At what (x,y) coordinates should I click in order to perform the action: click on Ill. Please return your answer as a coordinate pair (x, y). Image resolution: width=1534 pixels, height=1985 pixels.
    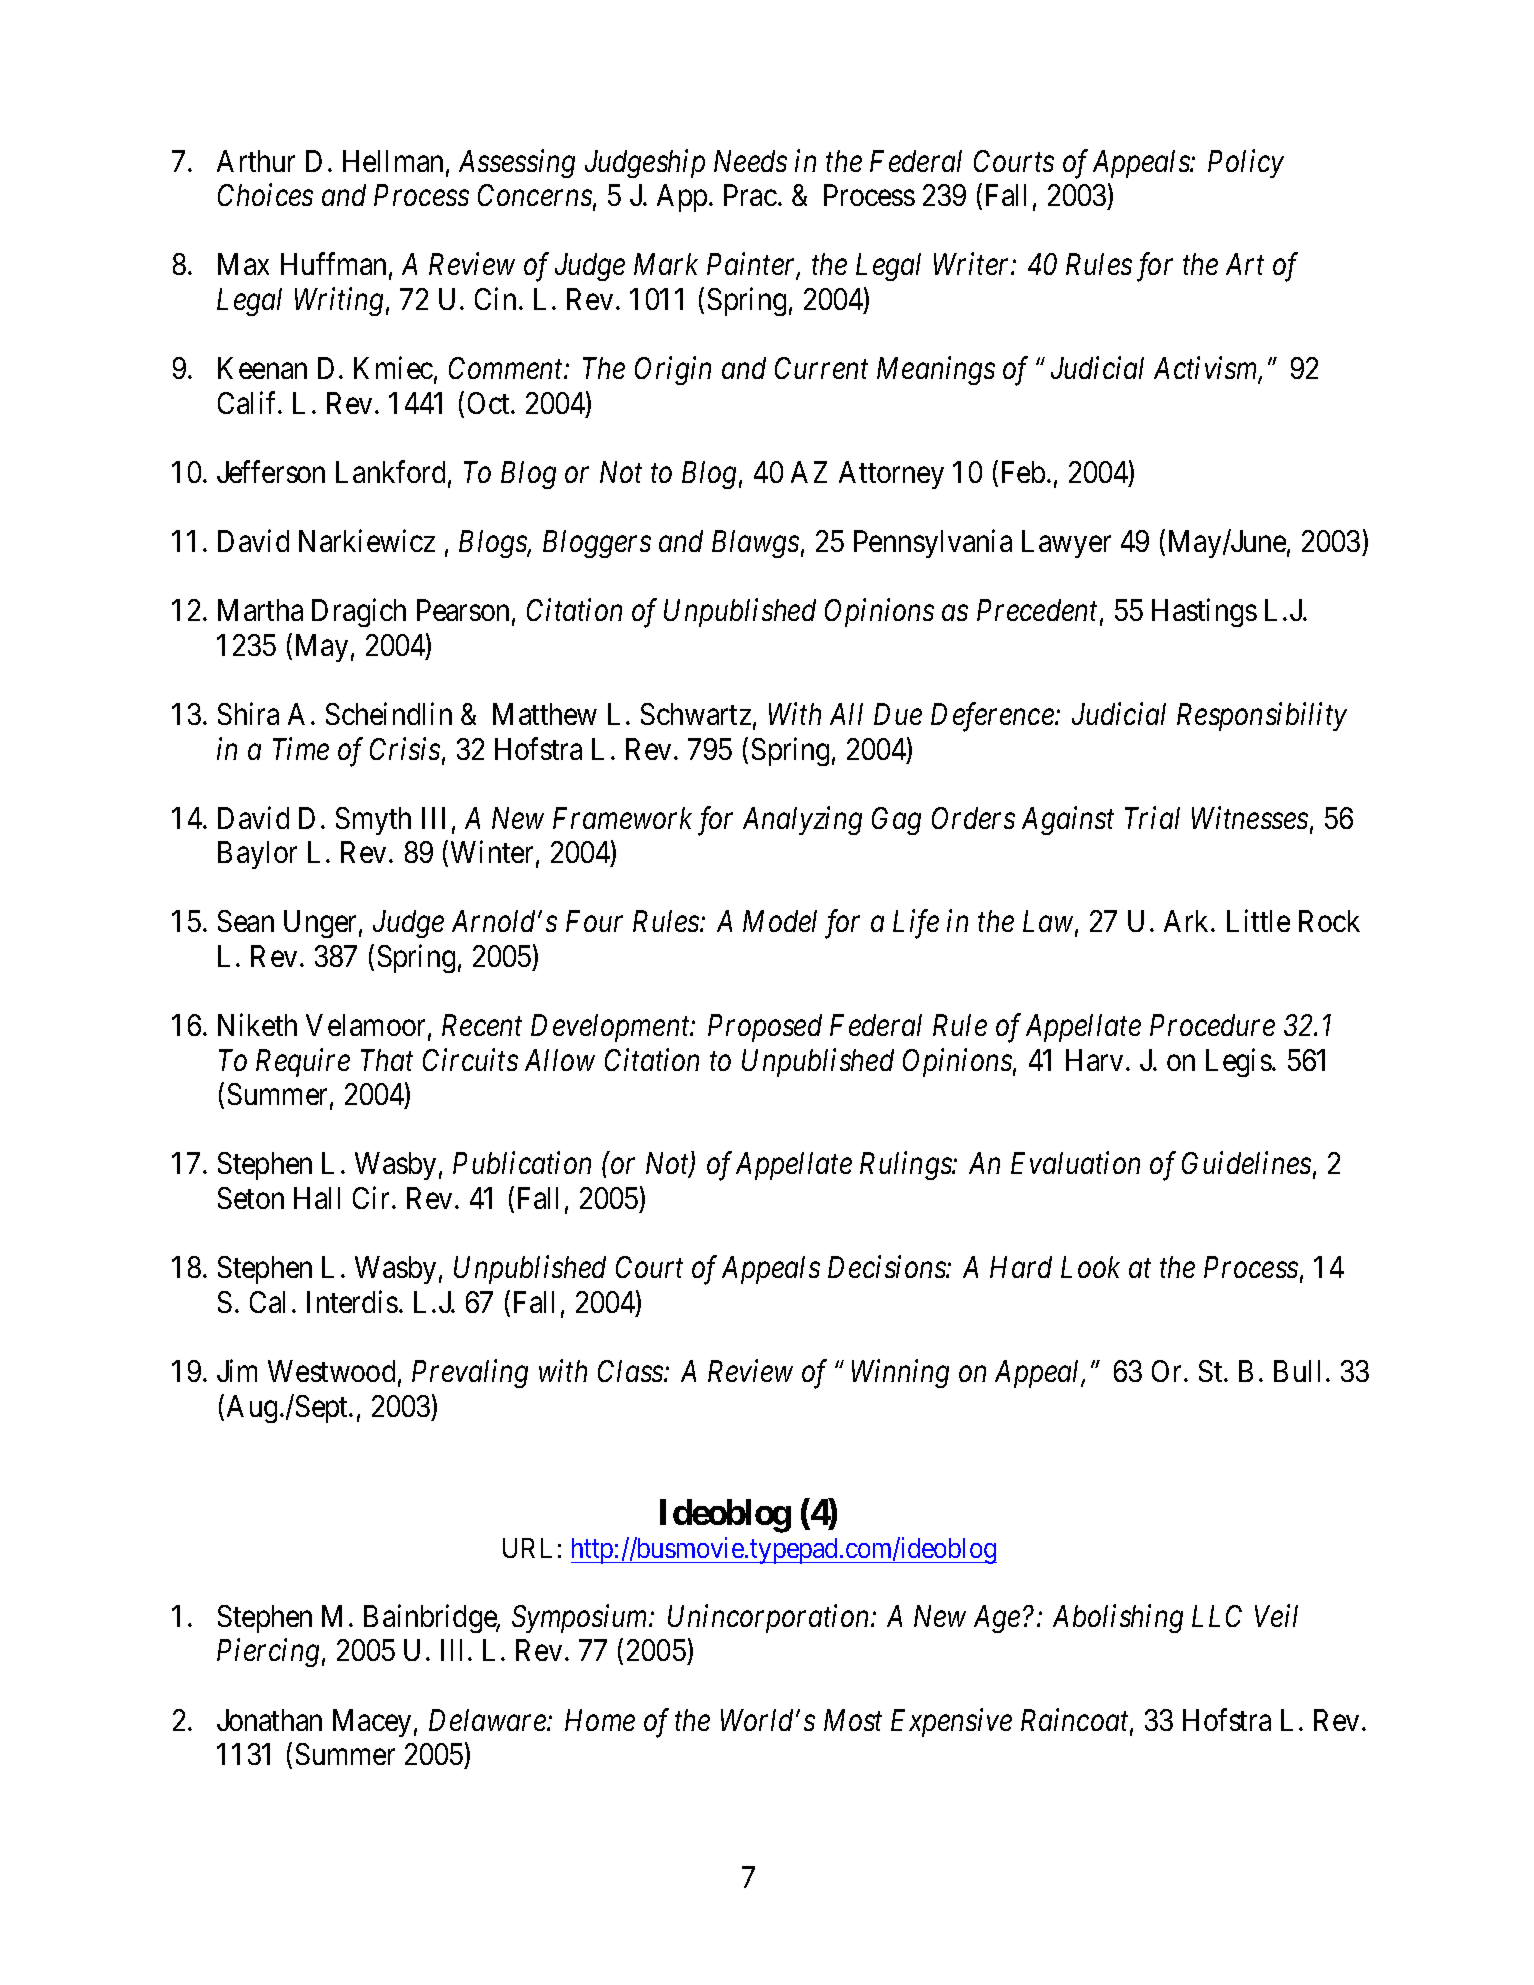
    Looking at the image, I should click on (451, 1650).
